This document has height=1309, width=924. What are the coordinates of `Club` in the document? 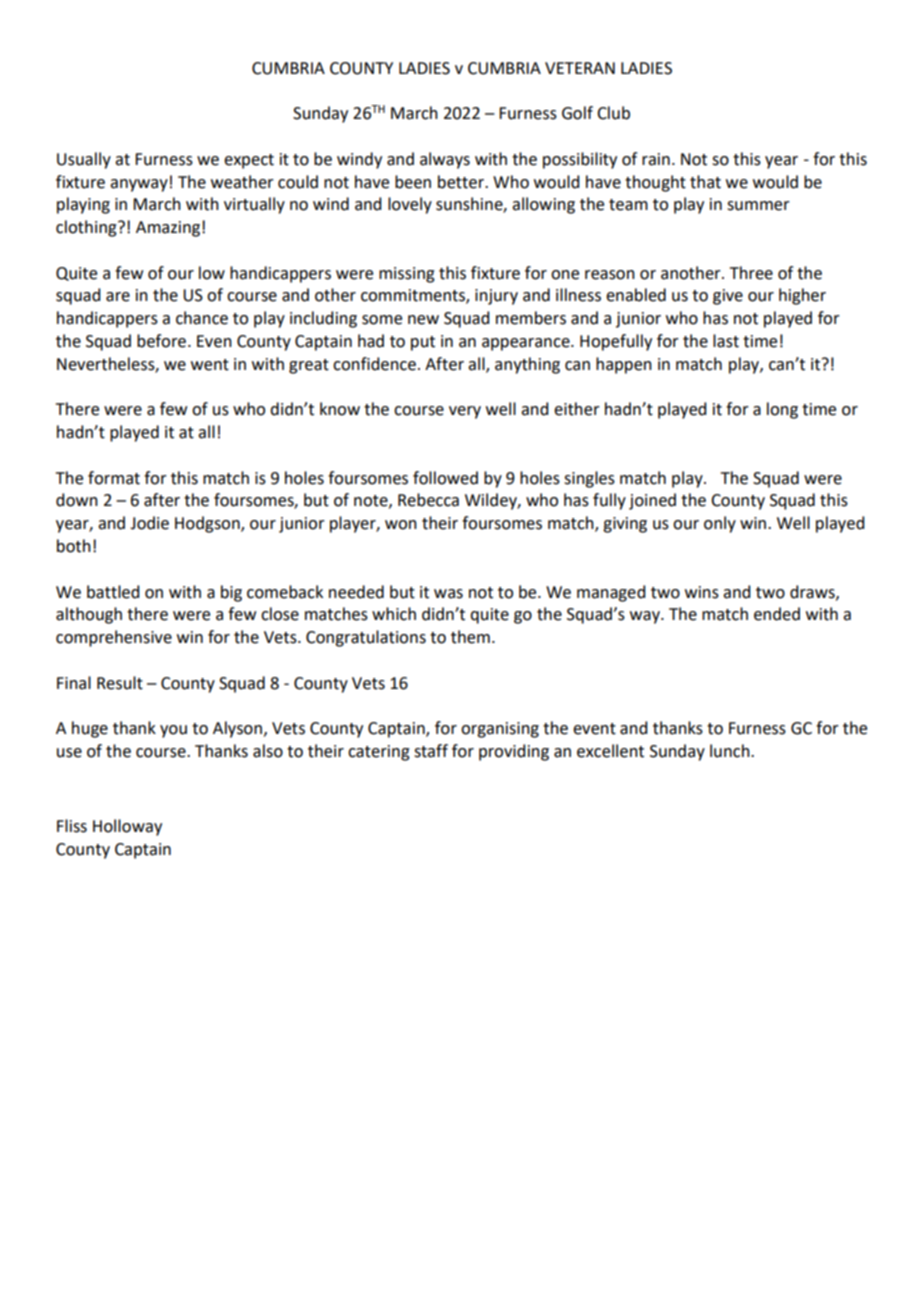 It's located at (613, 113).
